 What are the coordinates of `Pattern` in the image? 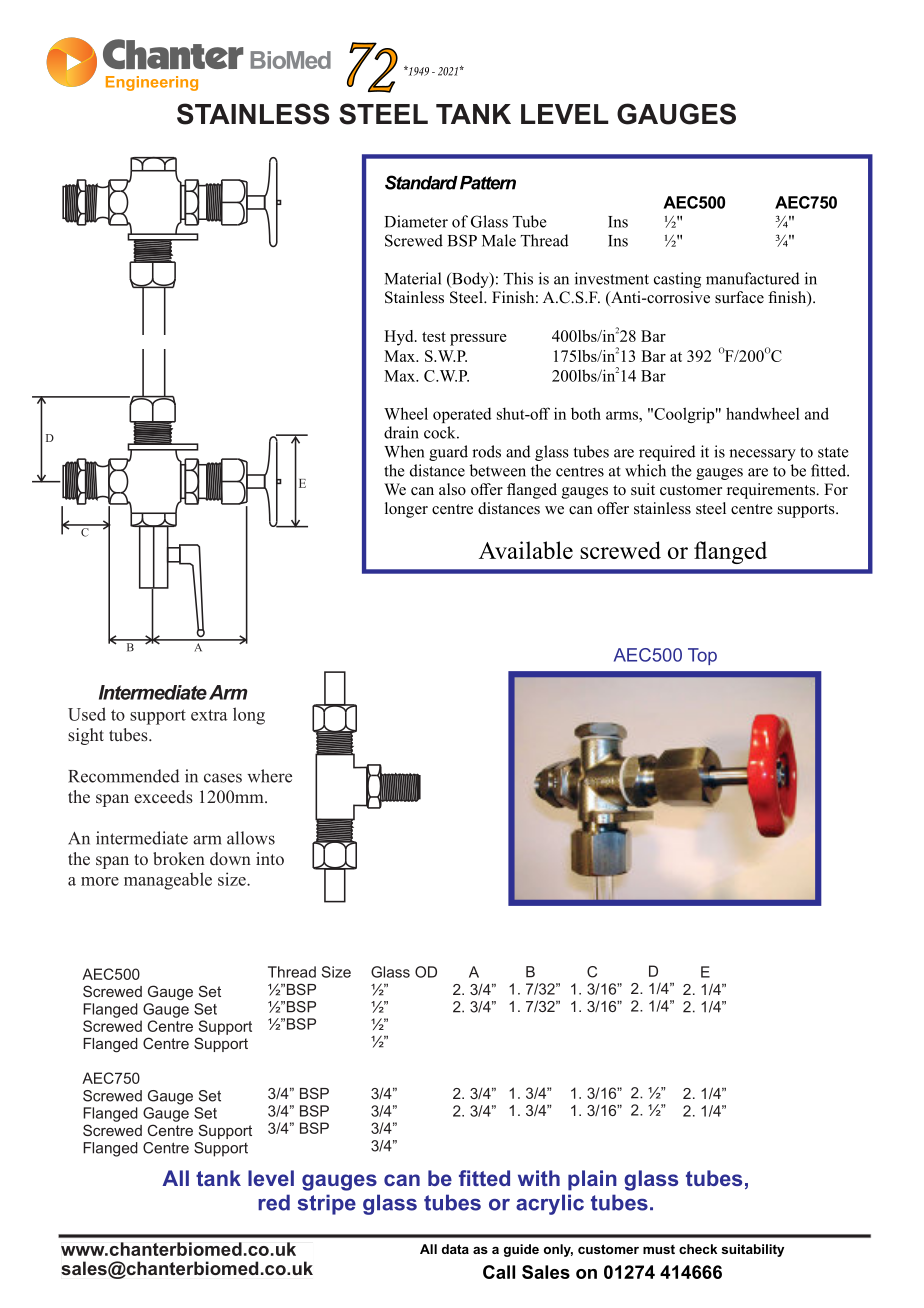 It's located at (488, 183).
